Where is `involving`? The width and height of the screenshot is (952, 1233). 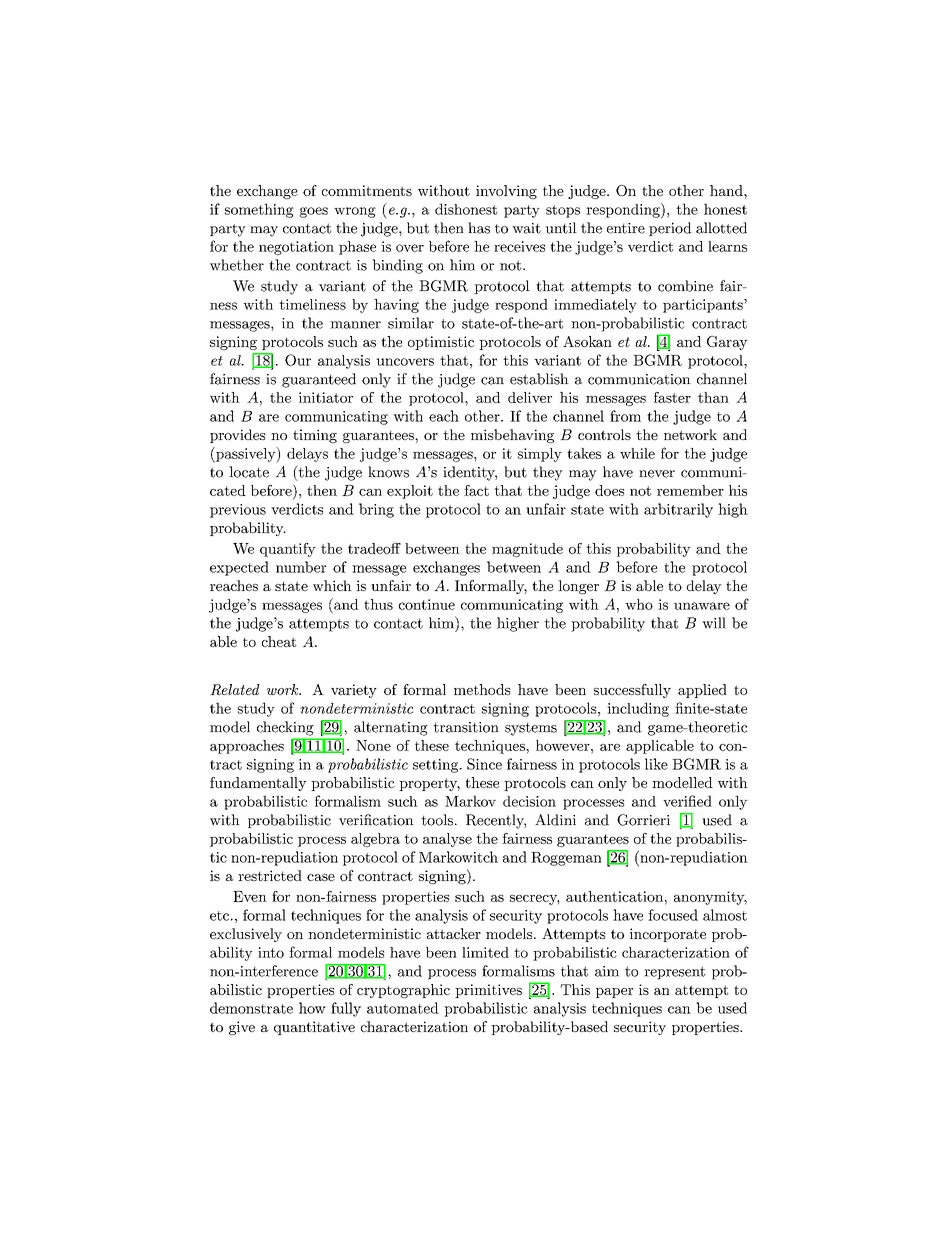
involving is located at coordinates (506, 192).
